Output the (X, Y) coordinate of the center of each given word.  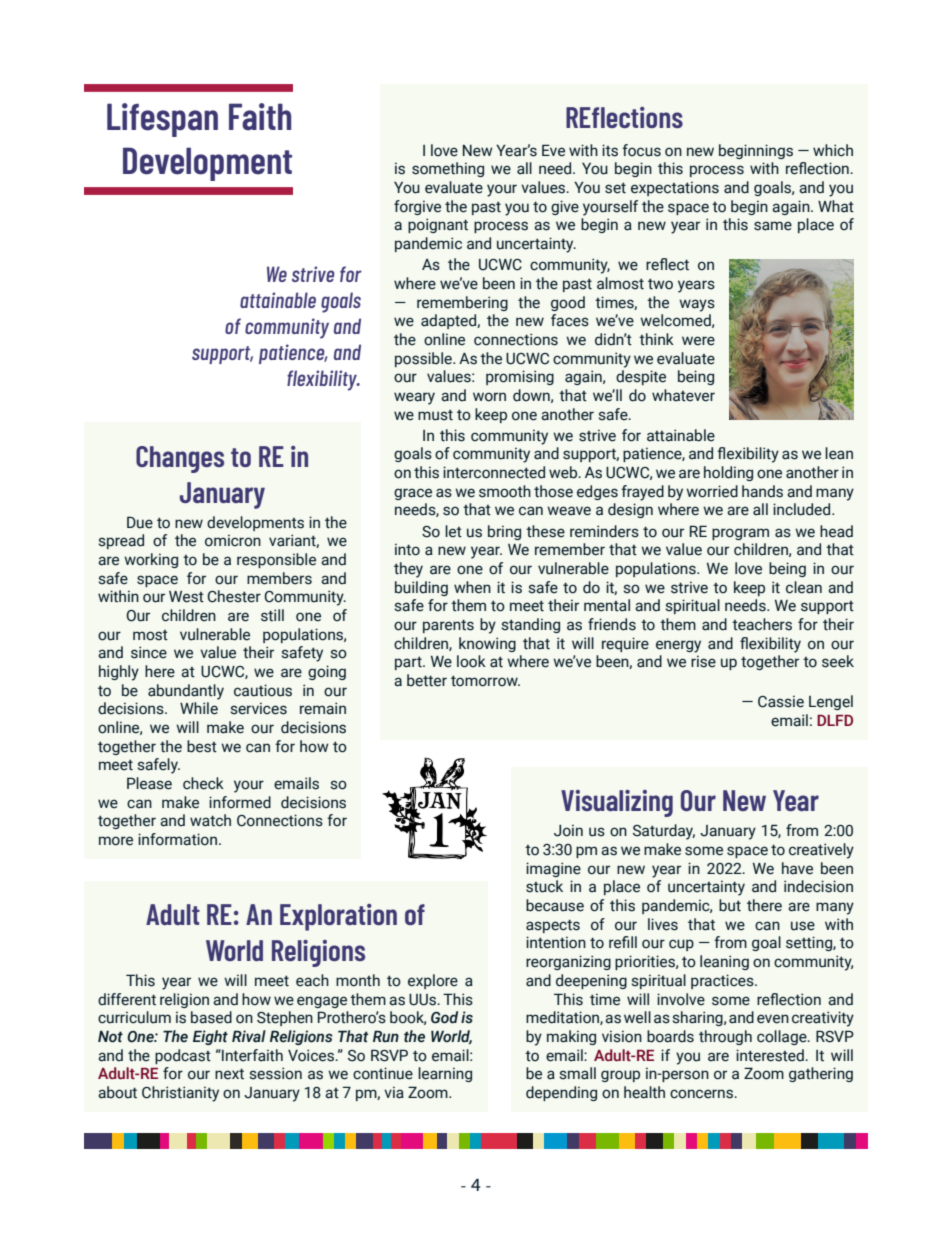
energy (678, 646)
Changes (180, 459)
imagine (553, 869)
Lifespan (162, 120)
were (698, 341)
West (186, 597)
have (797, 868)
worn (489, 397)
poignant (438, 225)
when (472, 587)
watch (210, 820)
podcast (183, 1056)
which (833, 150)
